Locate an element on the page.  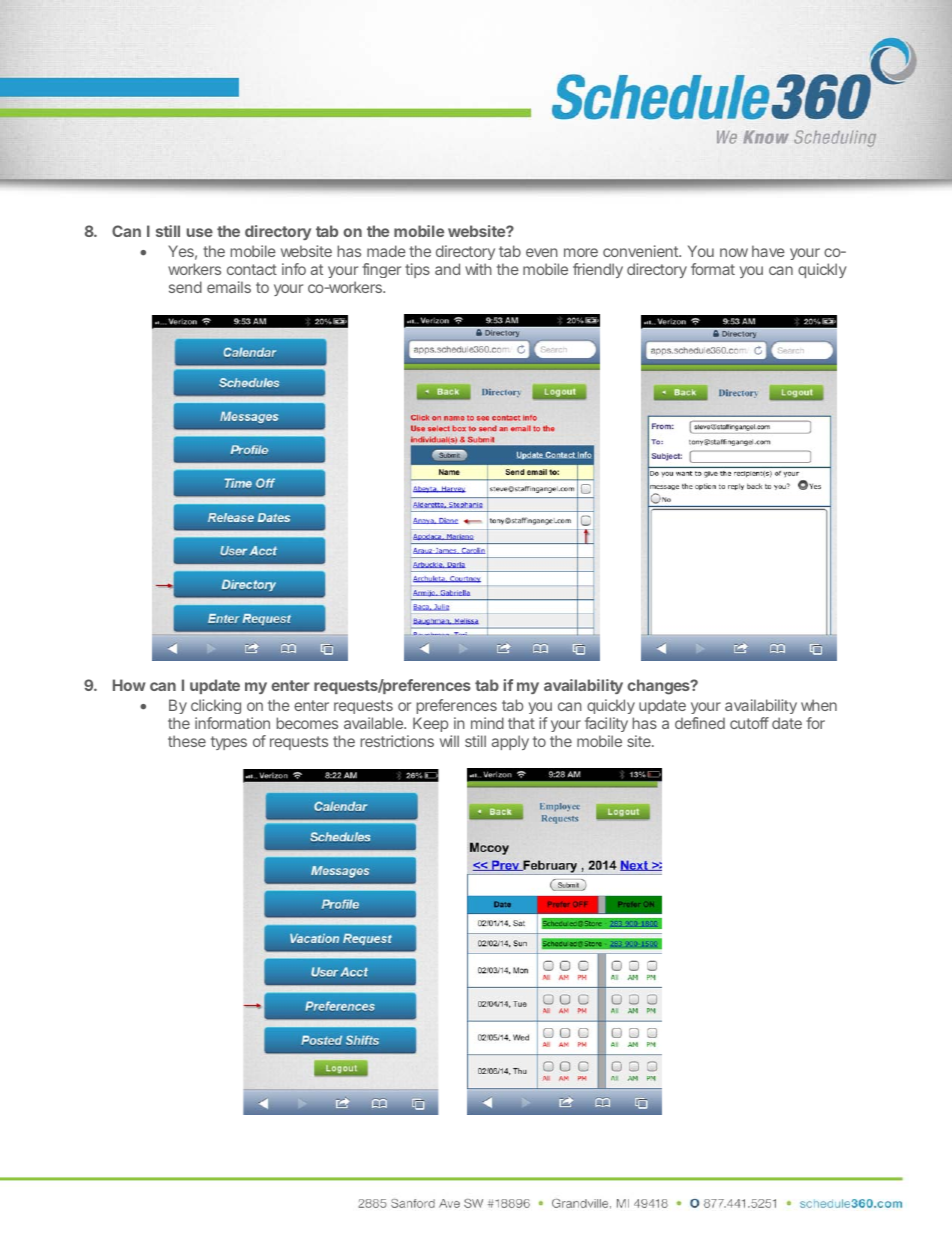
mind is located at coordinates (487, 723).
